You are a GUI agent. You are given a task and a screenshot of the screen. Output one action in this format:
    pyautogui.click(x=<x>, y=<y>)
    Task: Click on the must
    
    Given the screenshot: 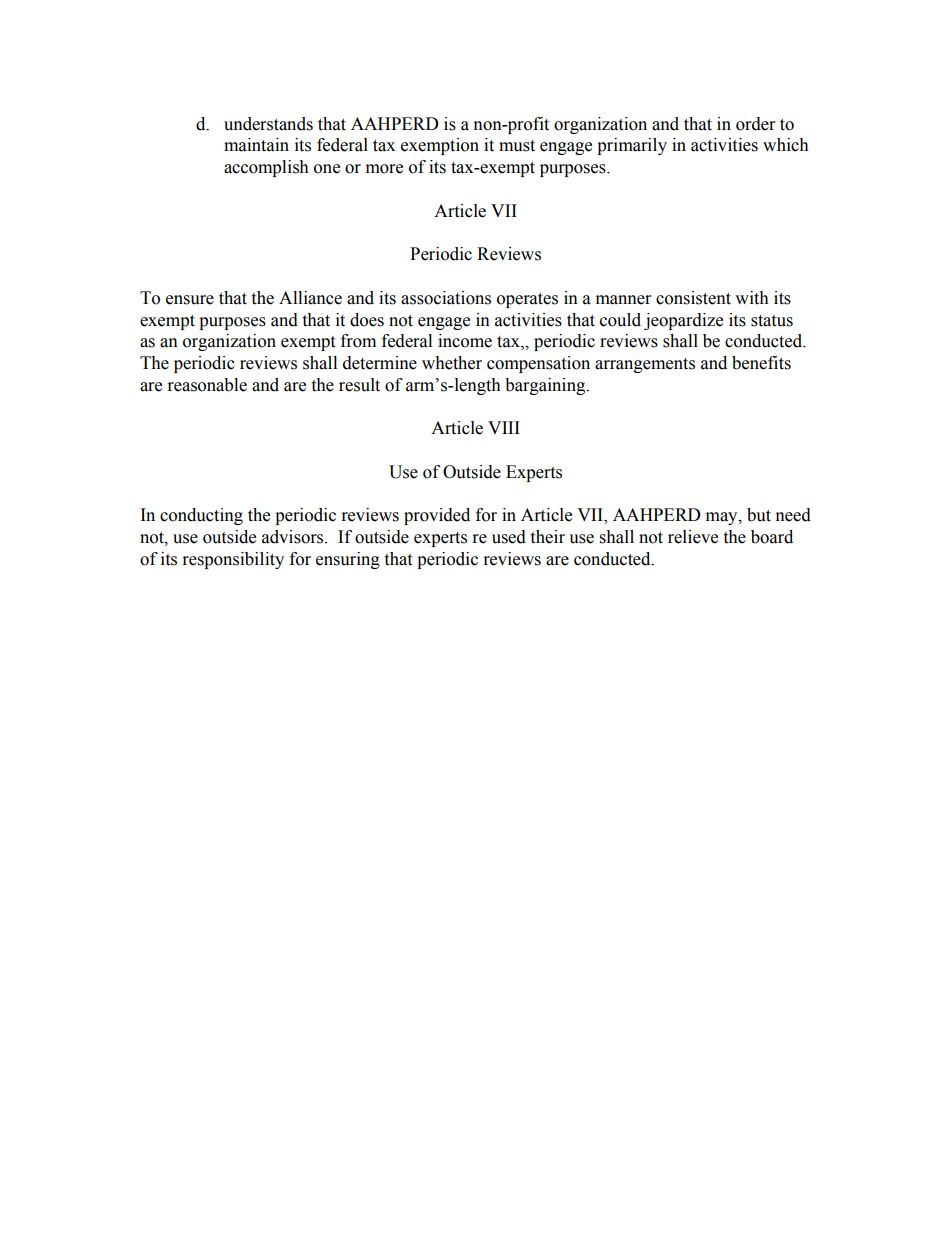 What is the action you would take?
    pyautogui.click(x=517, y=146)
